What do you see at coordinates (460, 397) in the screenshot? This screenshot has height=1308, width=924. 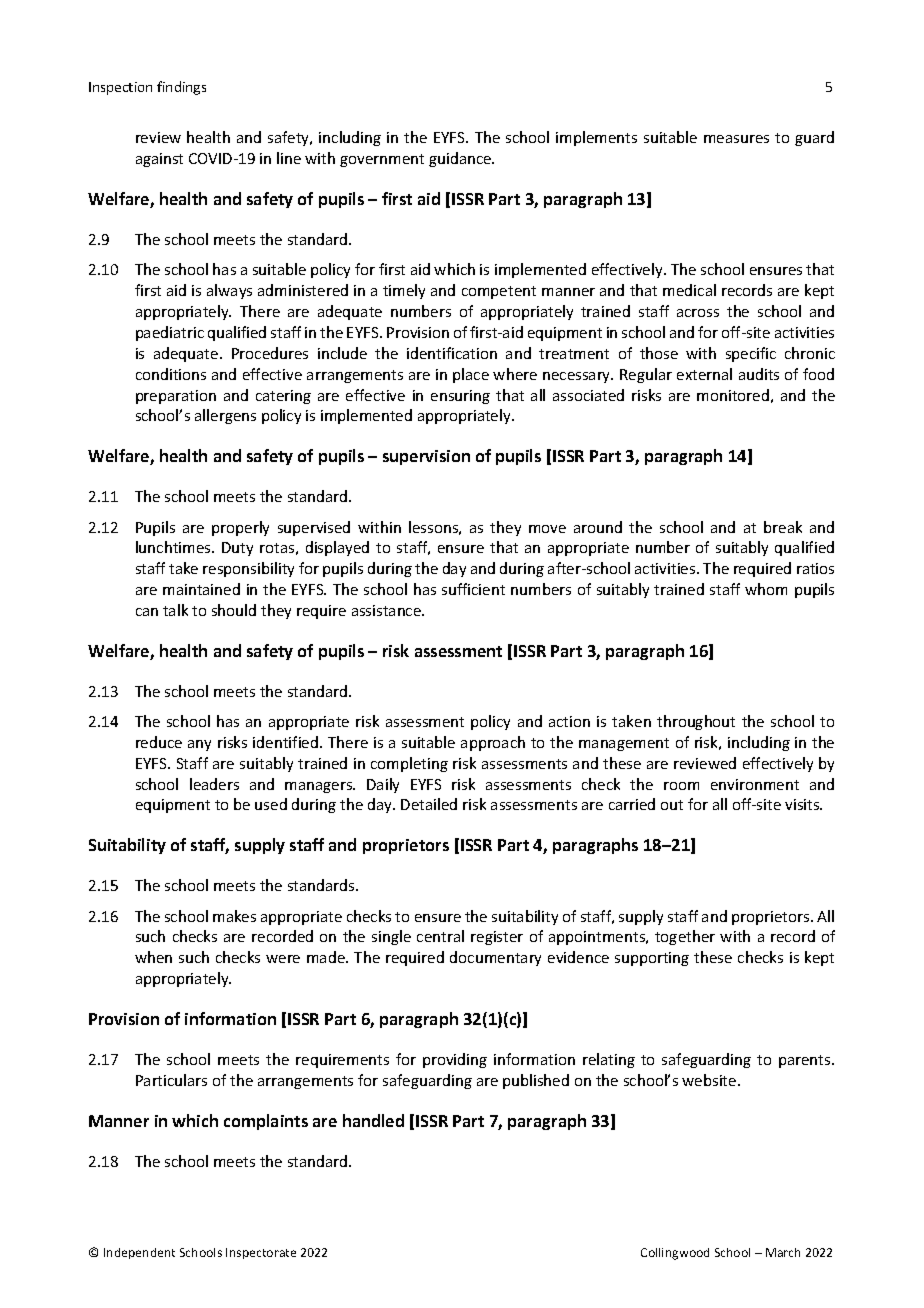 I see `ensuring` at bounding box center [460, 397].
